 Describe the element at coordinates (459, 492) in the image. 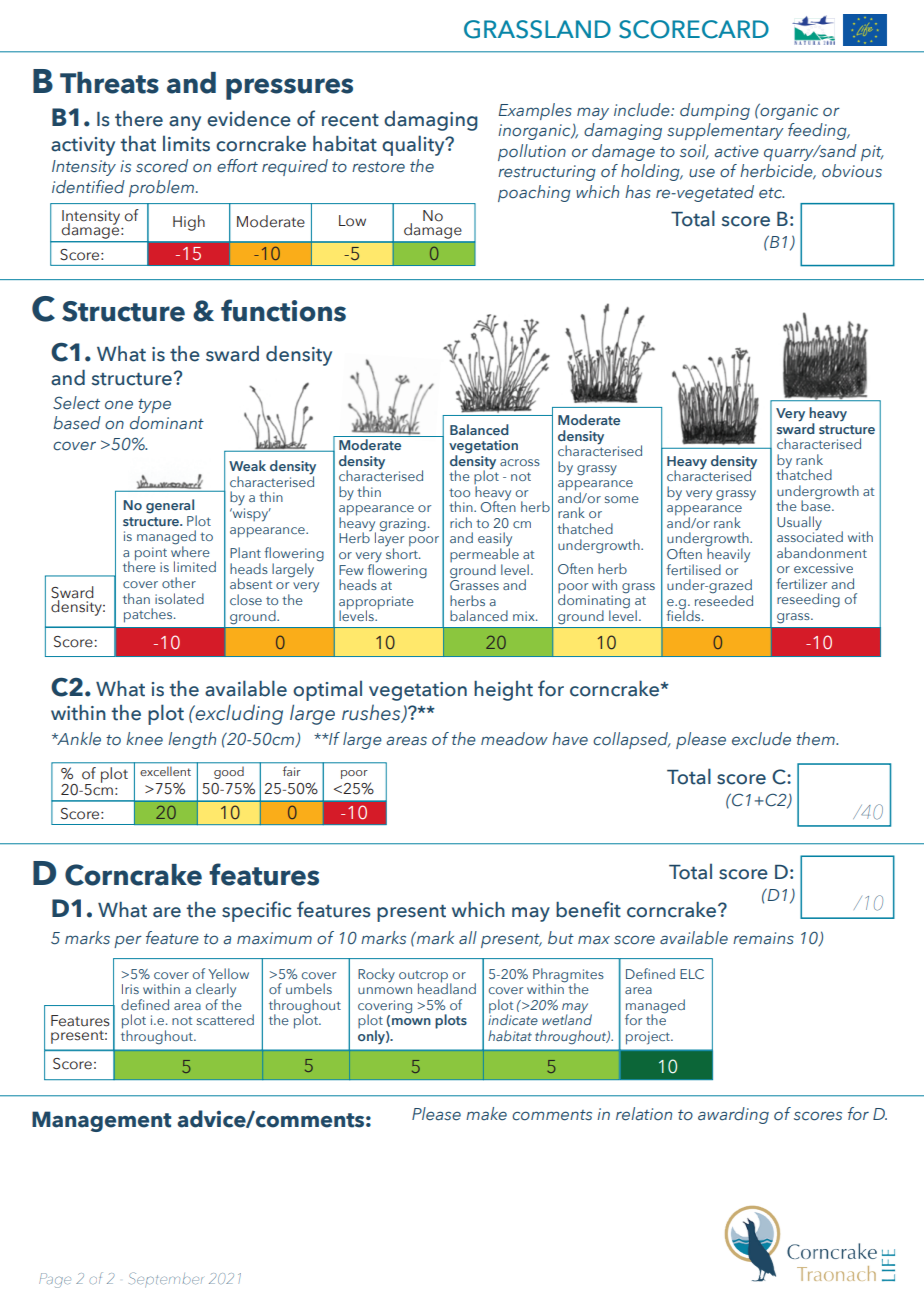

I see `too` at that location.
